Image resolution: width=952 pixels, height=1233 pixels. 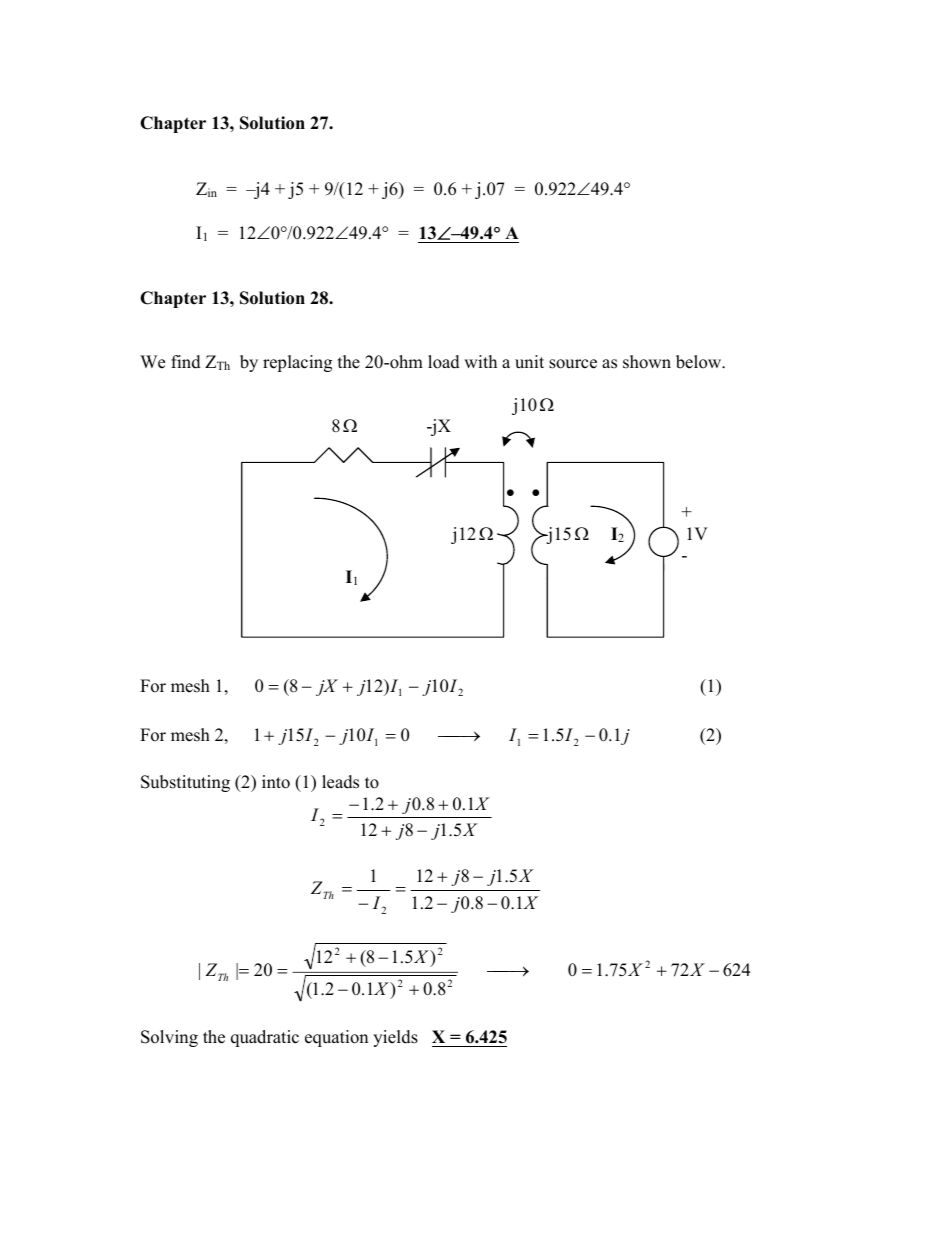 What do you see at coordinates (297, 363) in the document?
I see `replacing` at bounding box center [297, 363].
